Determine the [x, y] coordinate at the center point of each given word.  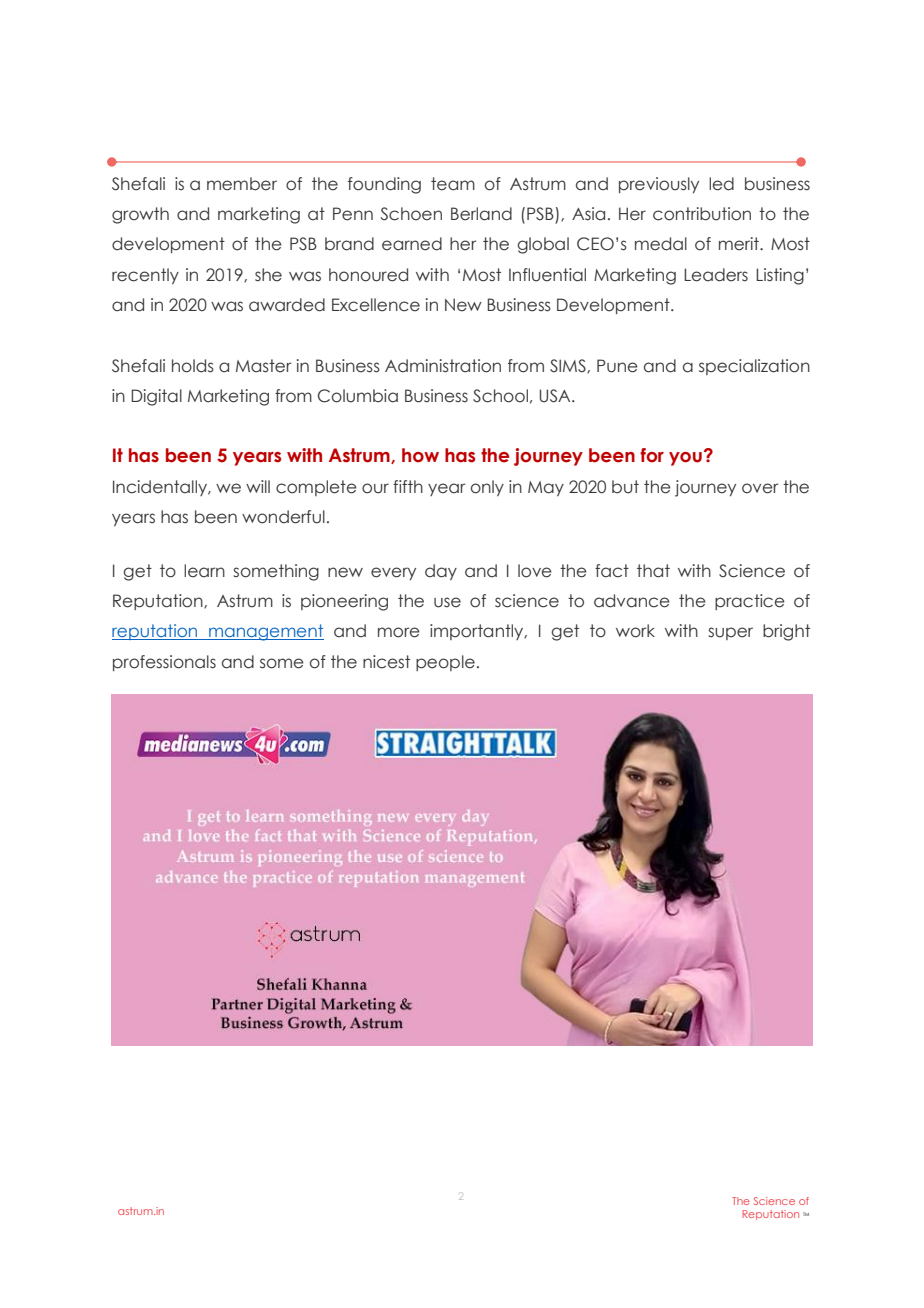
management [265, 632]
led [721, 184]
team [453, 184]
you [685, 459]
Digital [156, 397]
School [500, 396]
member [242, 184]
